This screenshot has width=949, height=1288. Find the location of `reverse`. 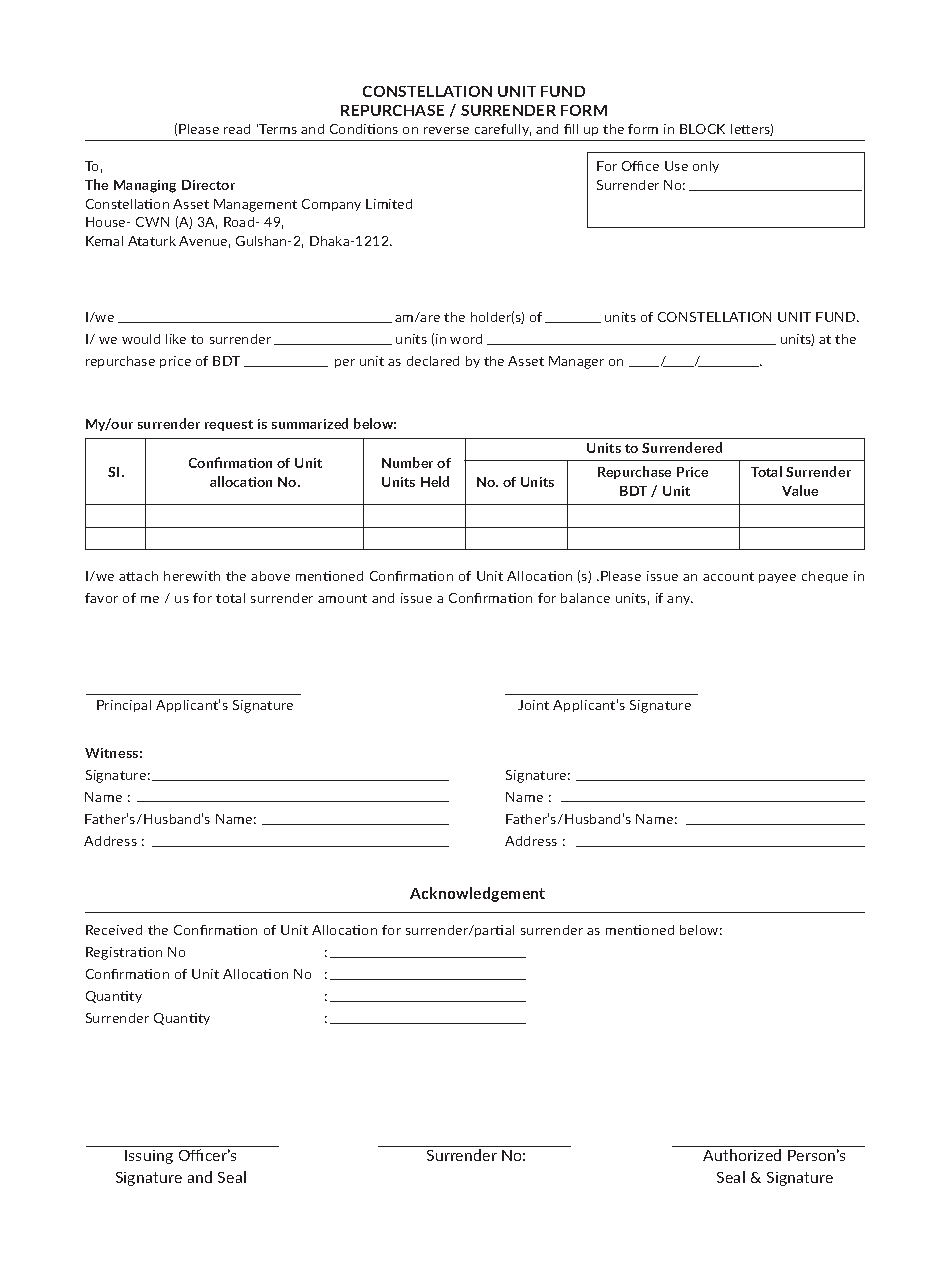

reverse is located at coordinates (446, 130).
